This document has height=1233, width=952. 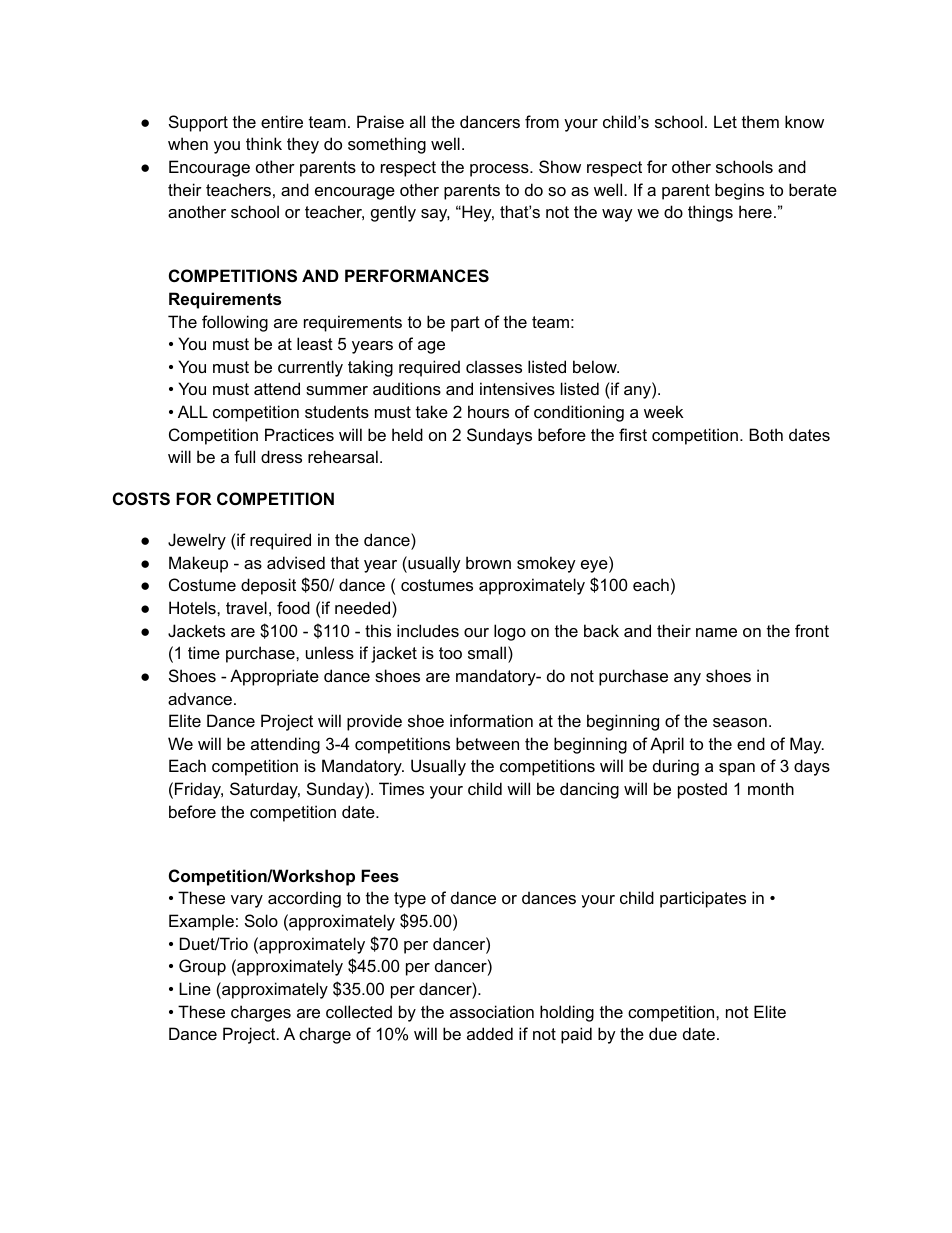 What do you see at coordinates (488, 652) in the document?
I see `small` at bounding box center [488, 652].
